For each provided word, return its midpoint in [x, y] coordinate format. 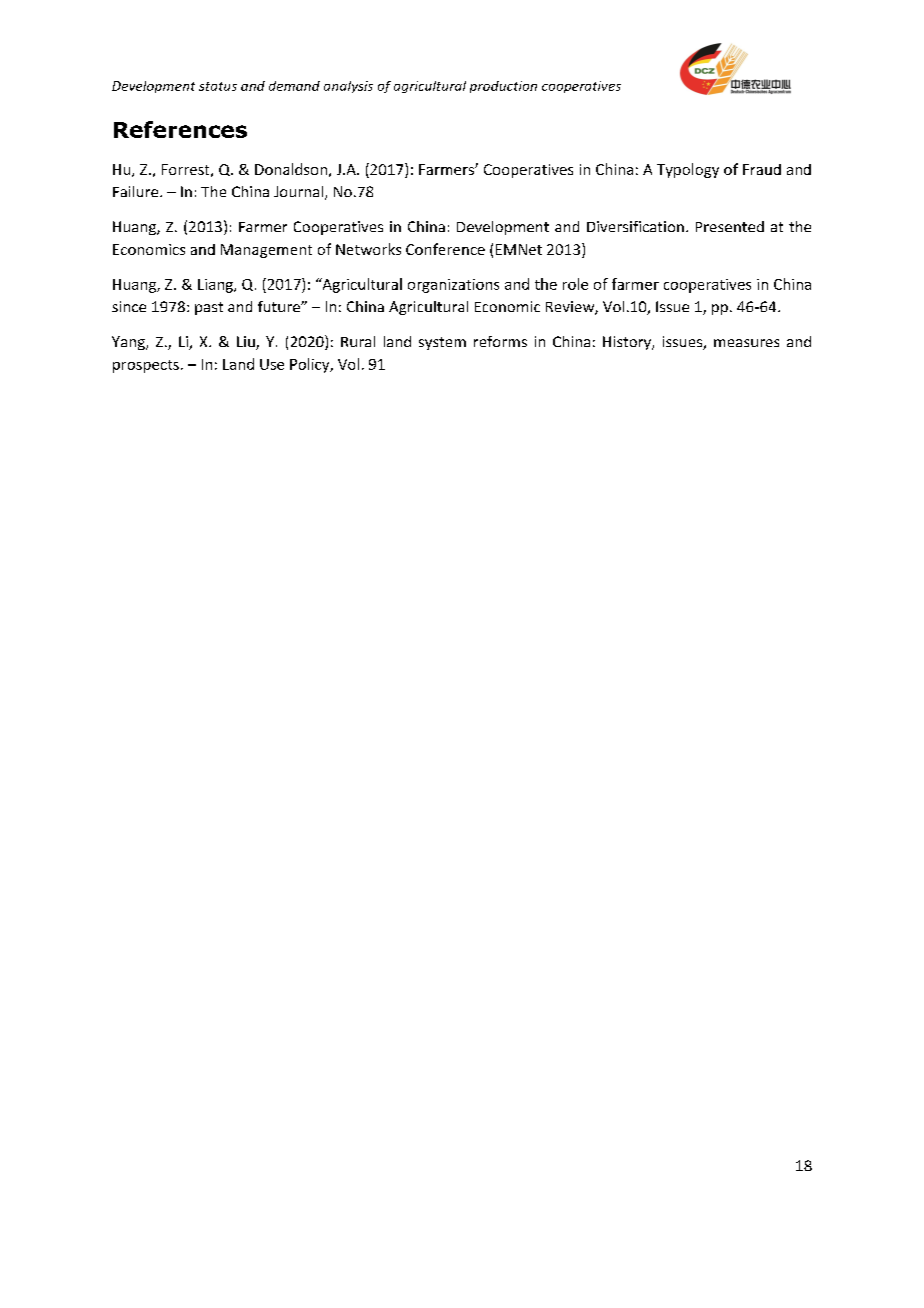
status [218, 86]
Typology [688, 170]
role [575, 284]
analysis [348, 87]
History [628, 343]
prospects [146, 366]
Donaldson [291, 169]
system [442, 343]
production [503, 87]
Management [266, 251]
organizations [453, 286]
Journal [298, 191]
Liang [216, 286]
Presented [730, 226]
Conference [445, 249]
